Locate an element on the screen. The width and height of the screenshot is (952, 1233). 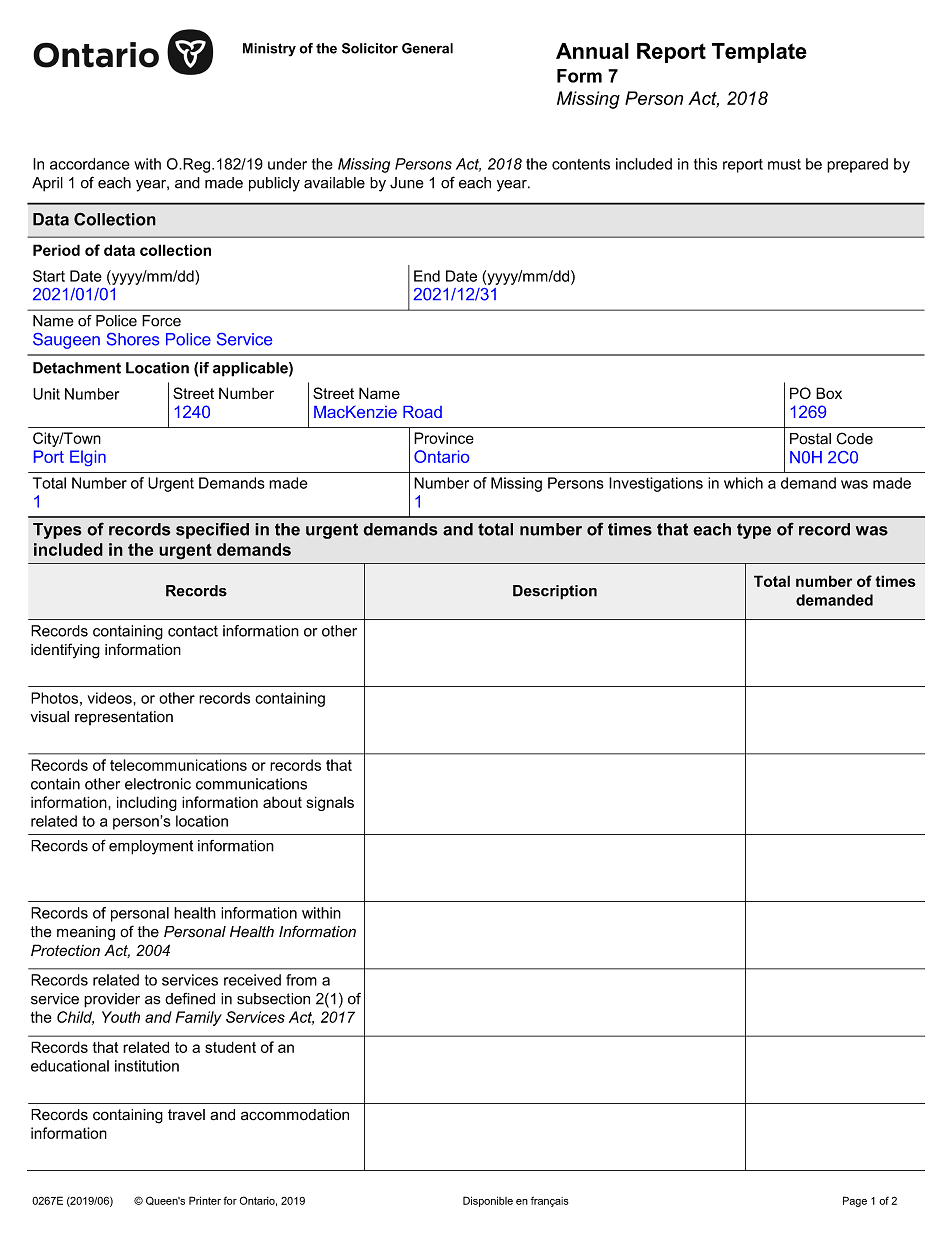
Description is located at coordinates (555, 592).
